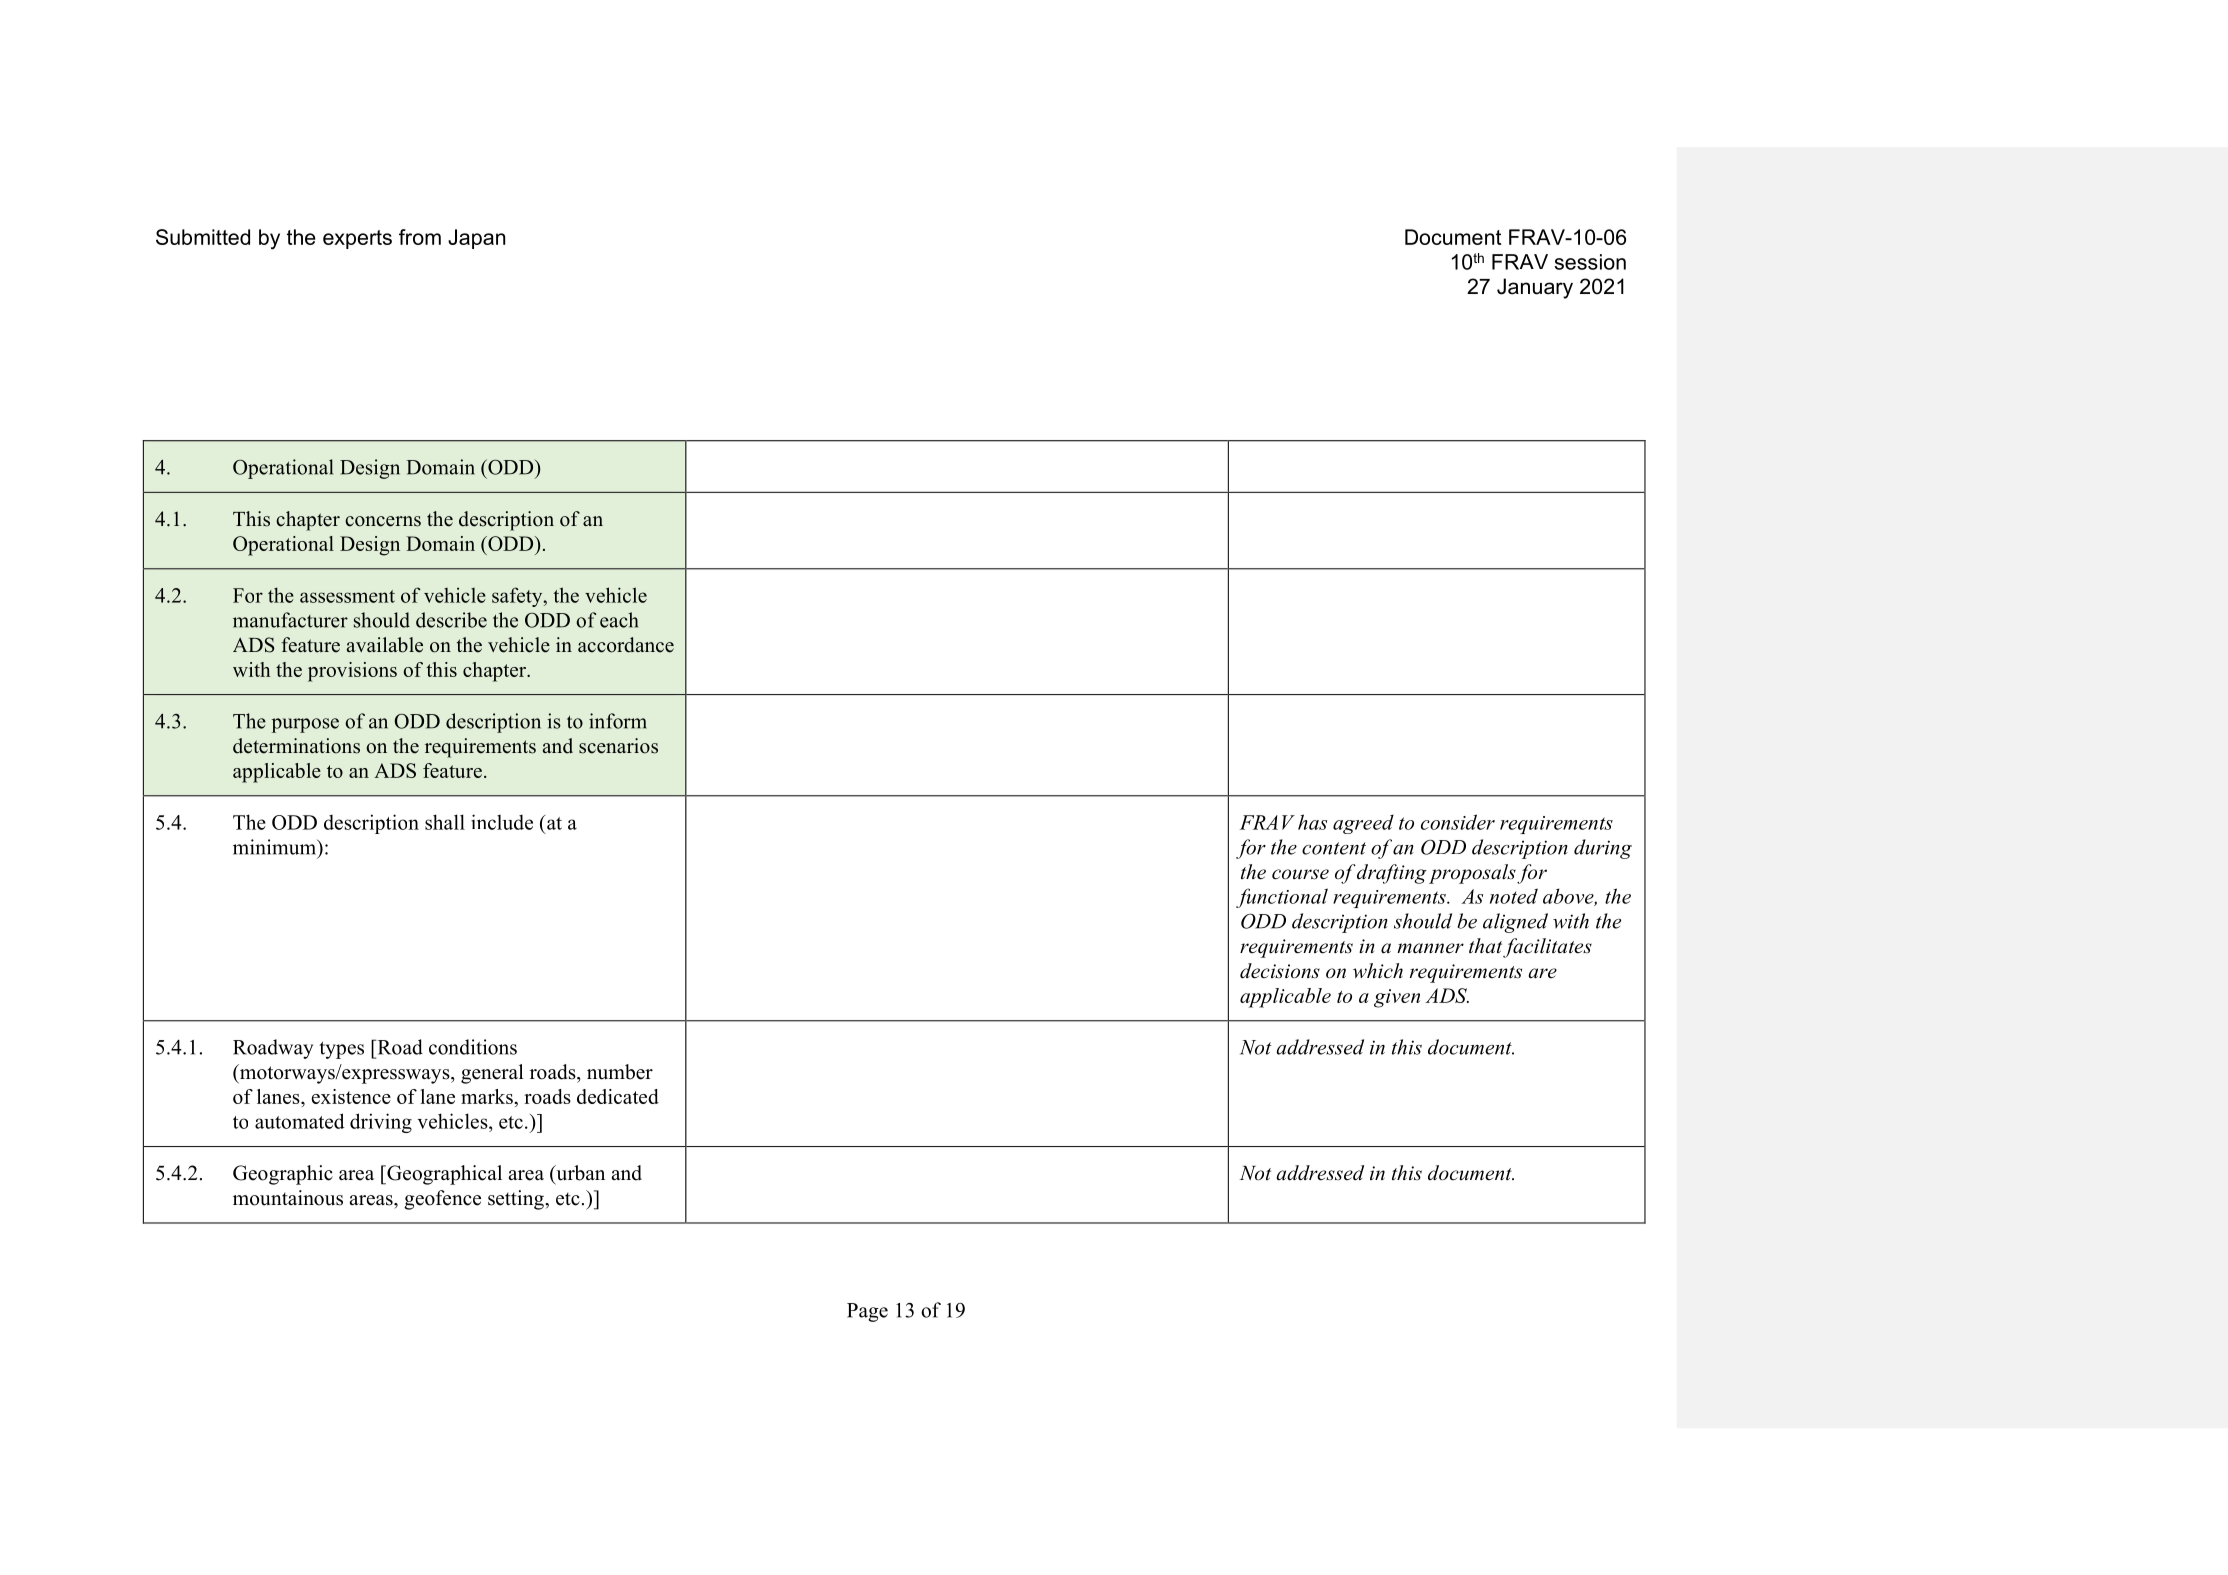 The width and height of the screenshot is (2228, 1575). Describe the element at coordinates (867, 1312) in the screenshot. I see `Page` at that location.
